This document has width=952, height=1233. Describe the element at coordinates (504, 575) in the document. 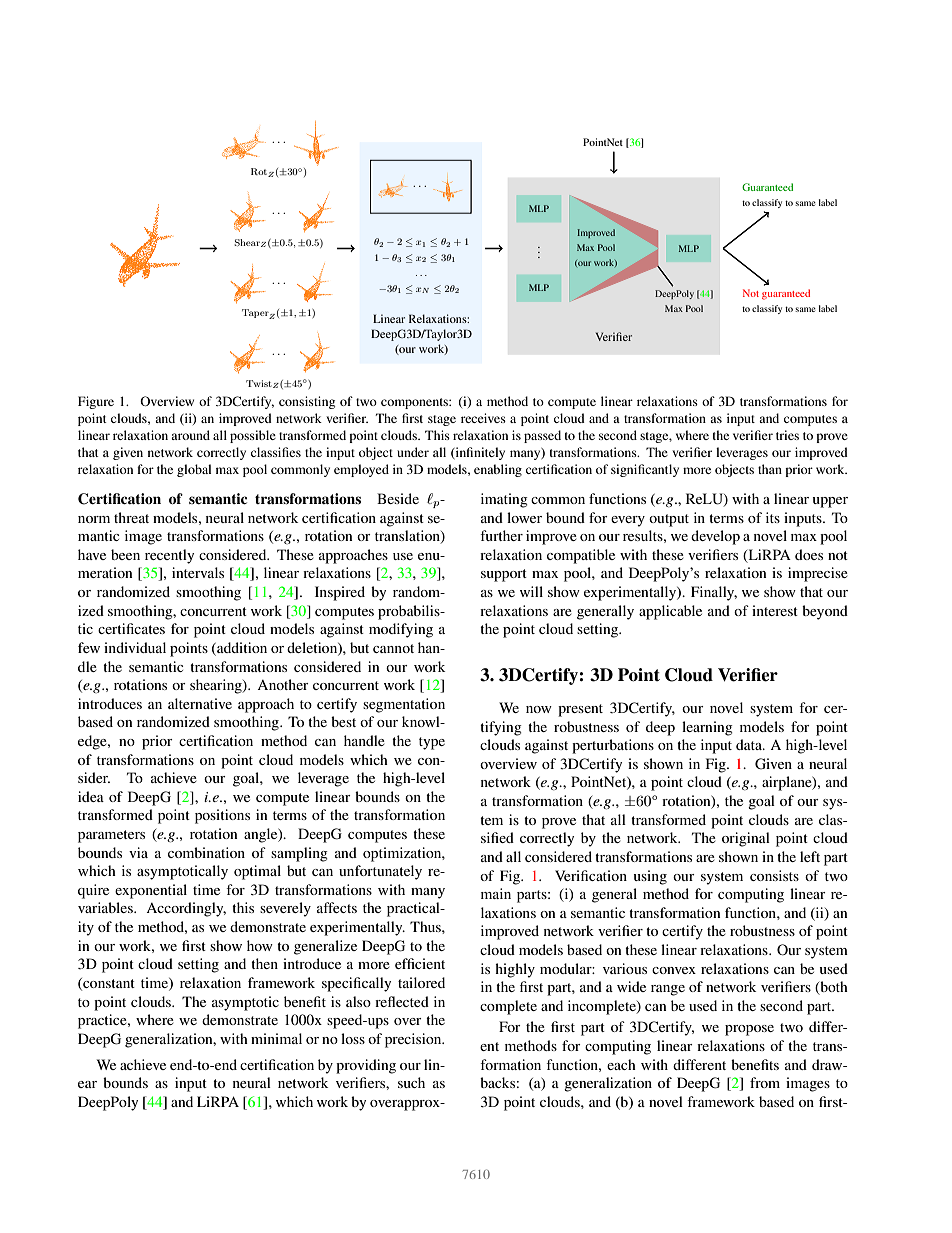

I see `support` at that location.
